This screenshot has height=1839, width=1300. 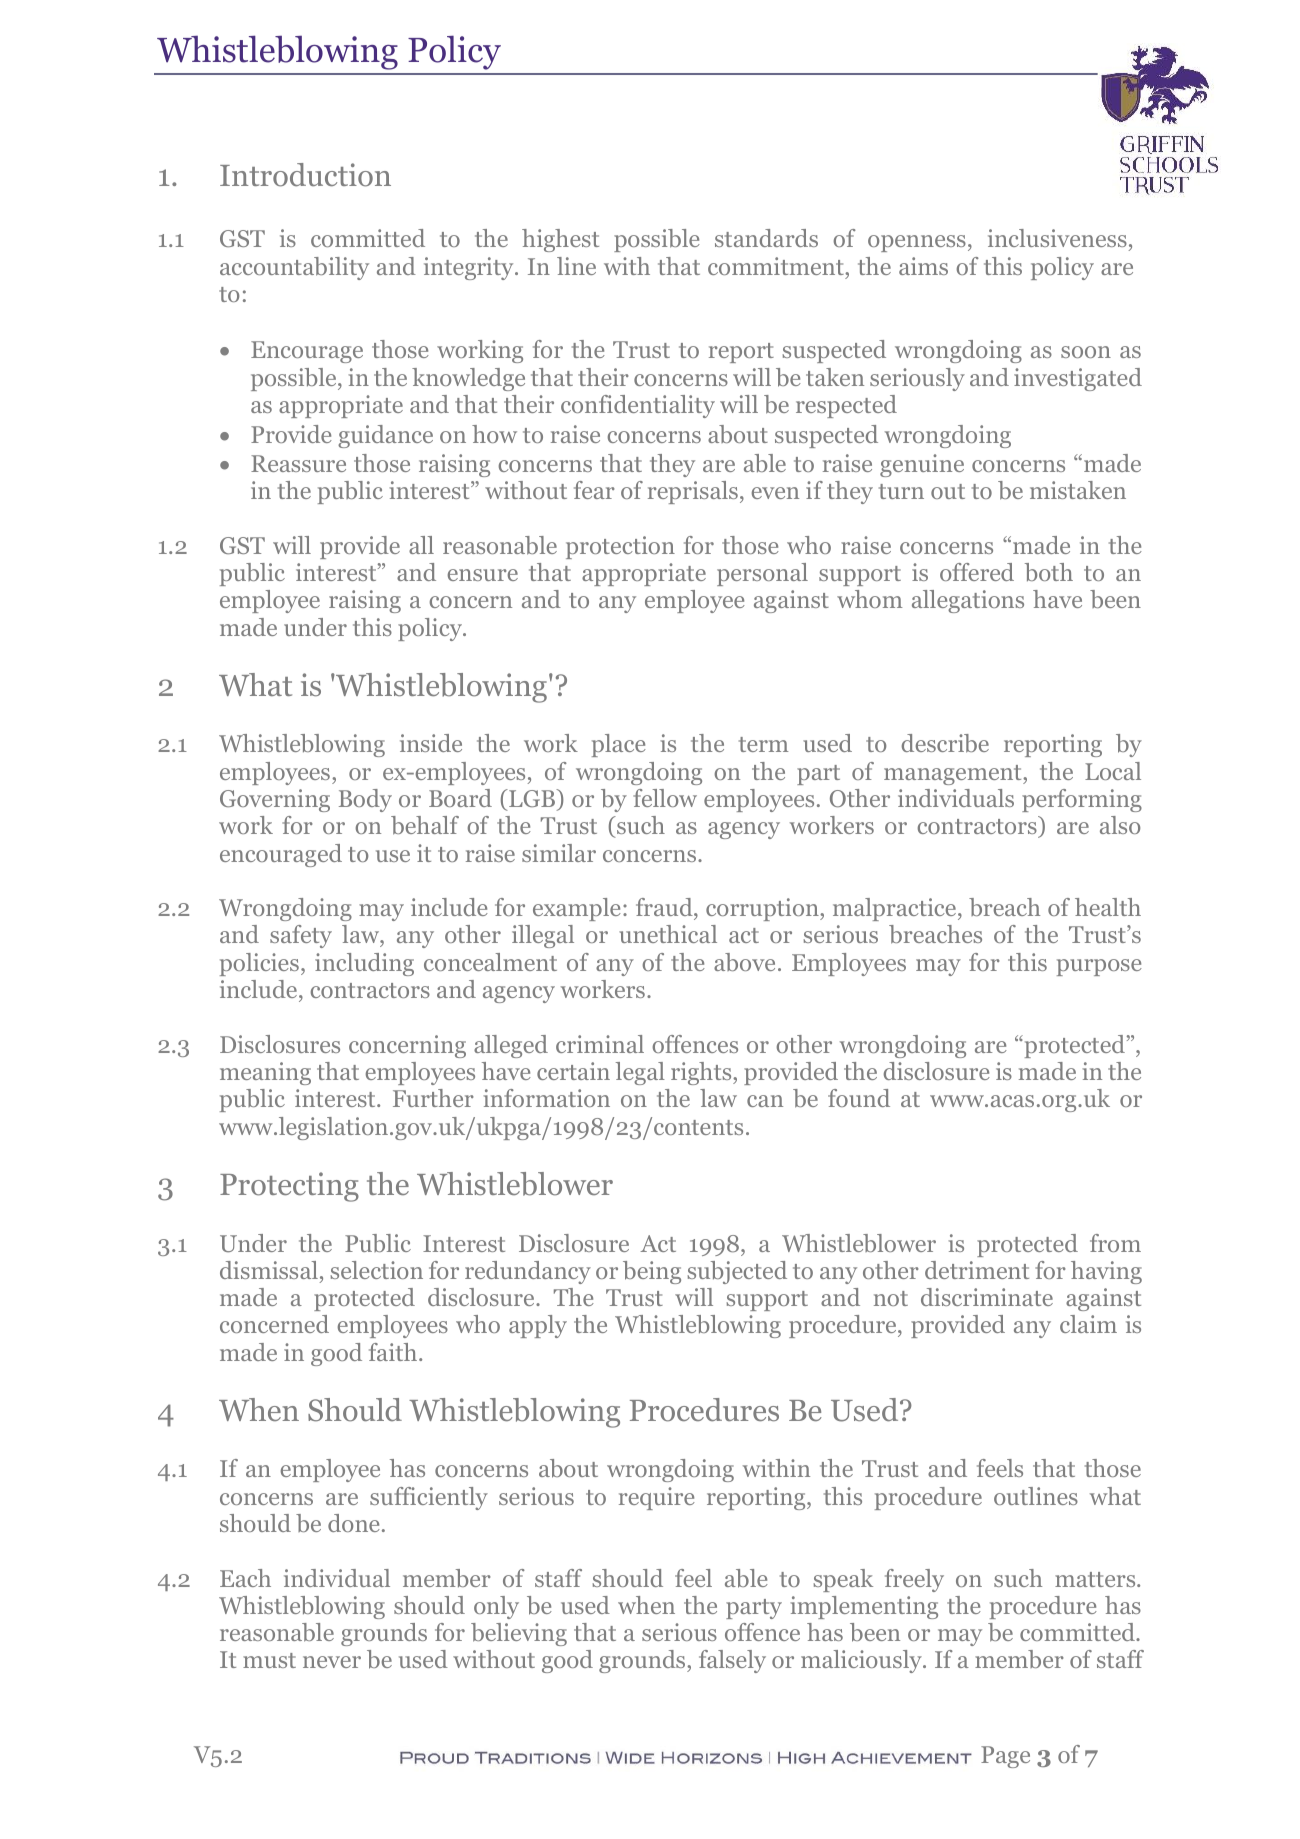 What do you see at coordinates (1005, 1757) in the screenshot?
I see `Page` at bounding box center [1005, 1757].
